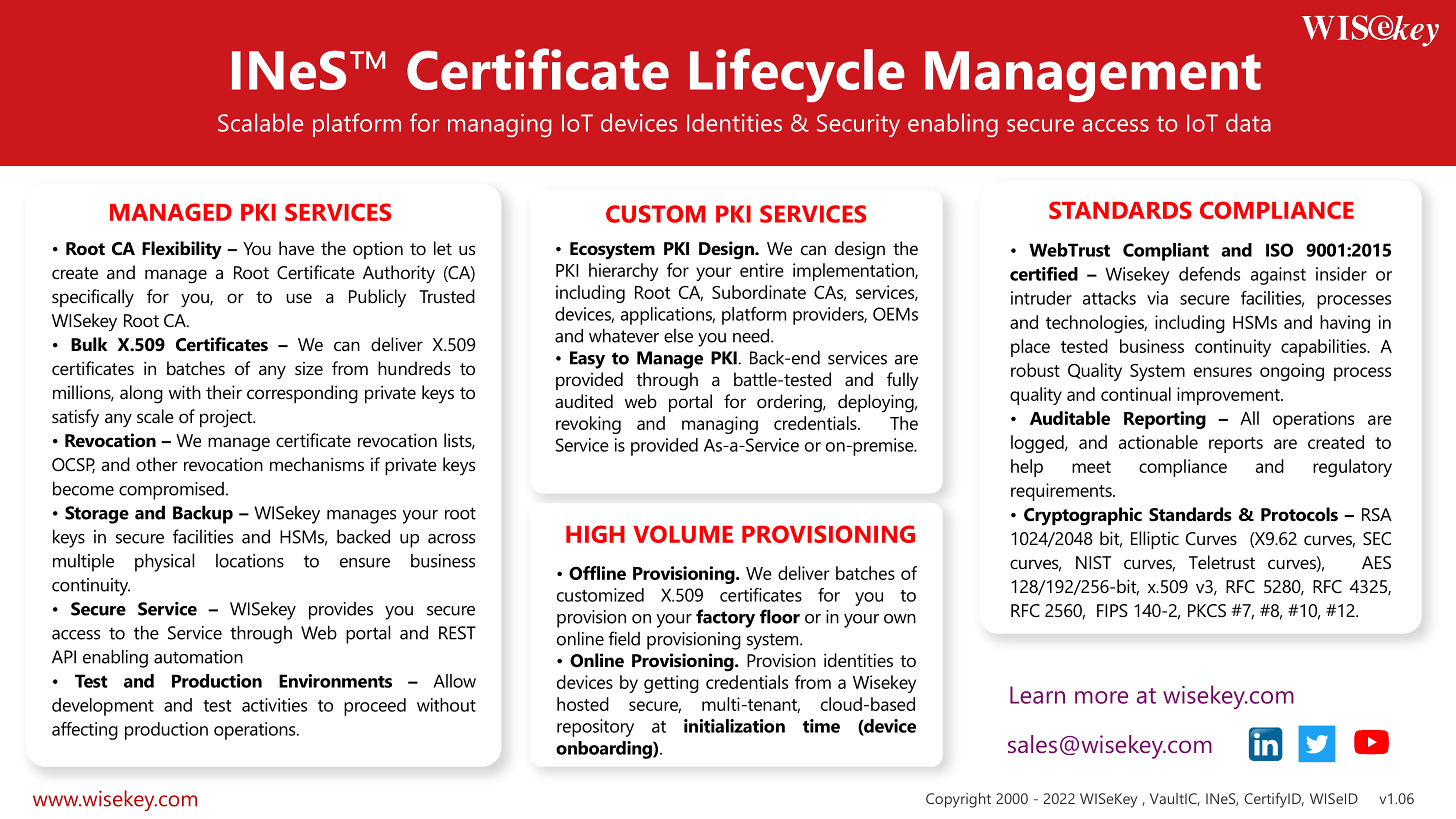  Describe the element at coordinates (227, 418) in the image. I see `project` at that location.
